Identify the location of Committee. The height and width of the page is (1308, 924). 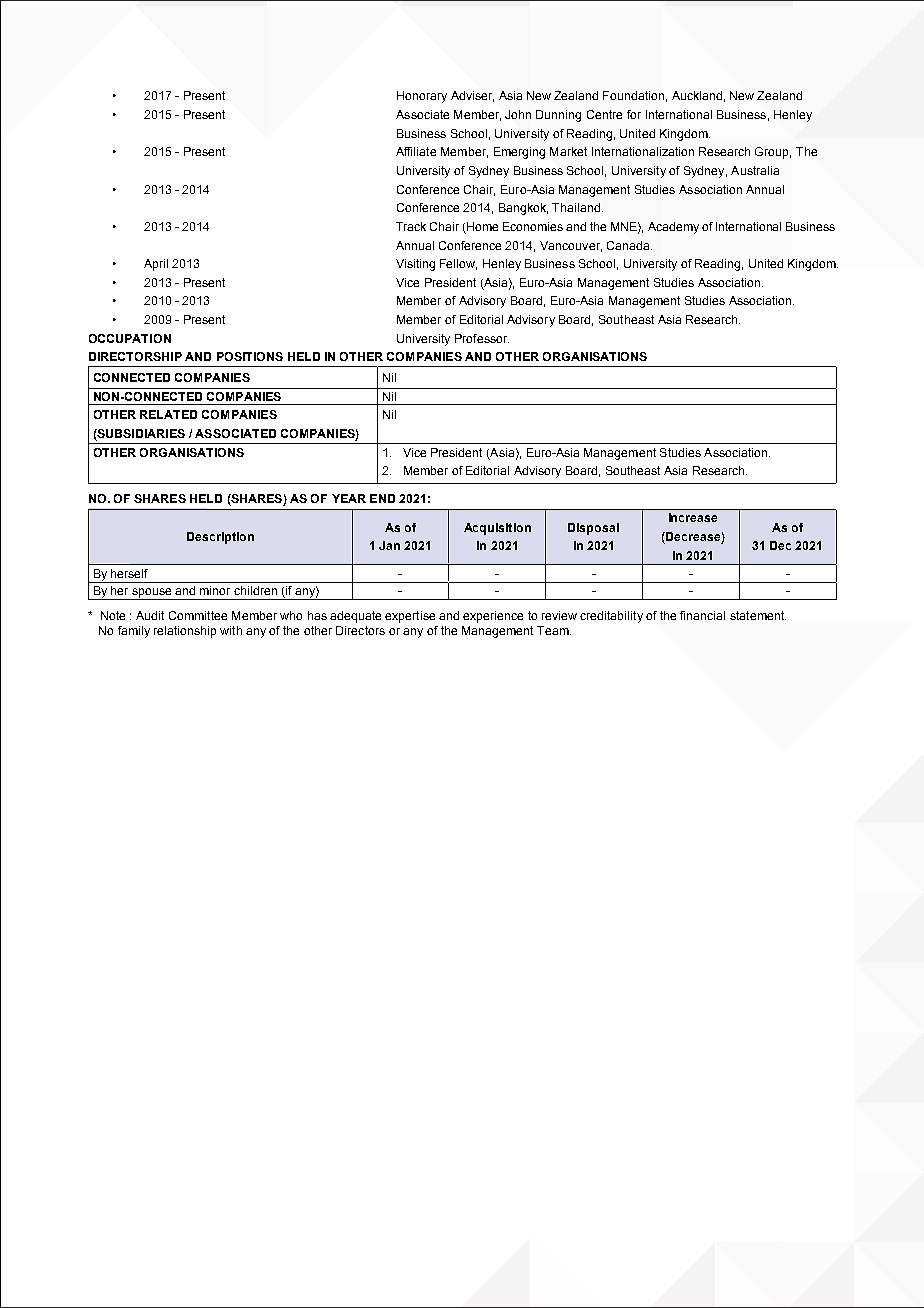
(198, 615).
